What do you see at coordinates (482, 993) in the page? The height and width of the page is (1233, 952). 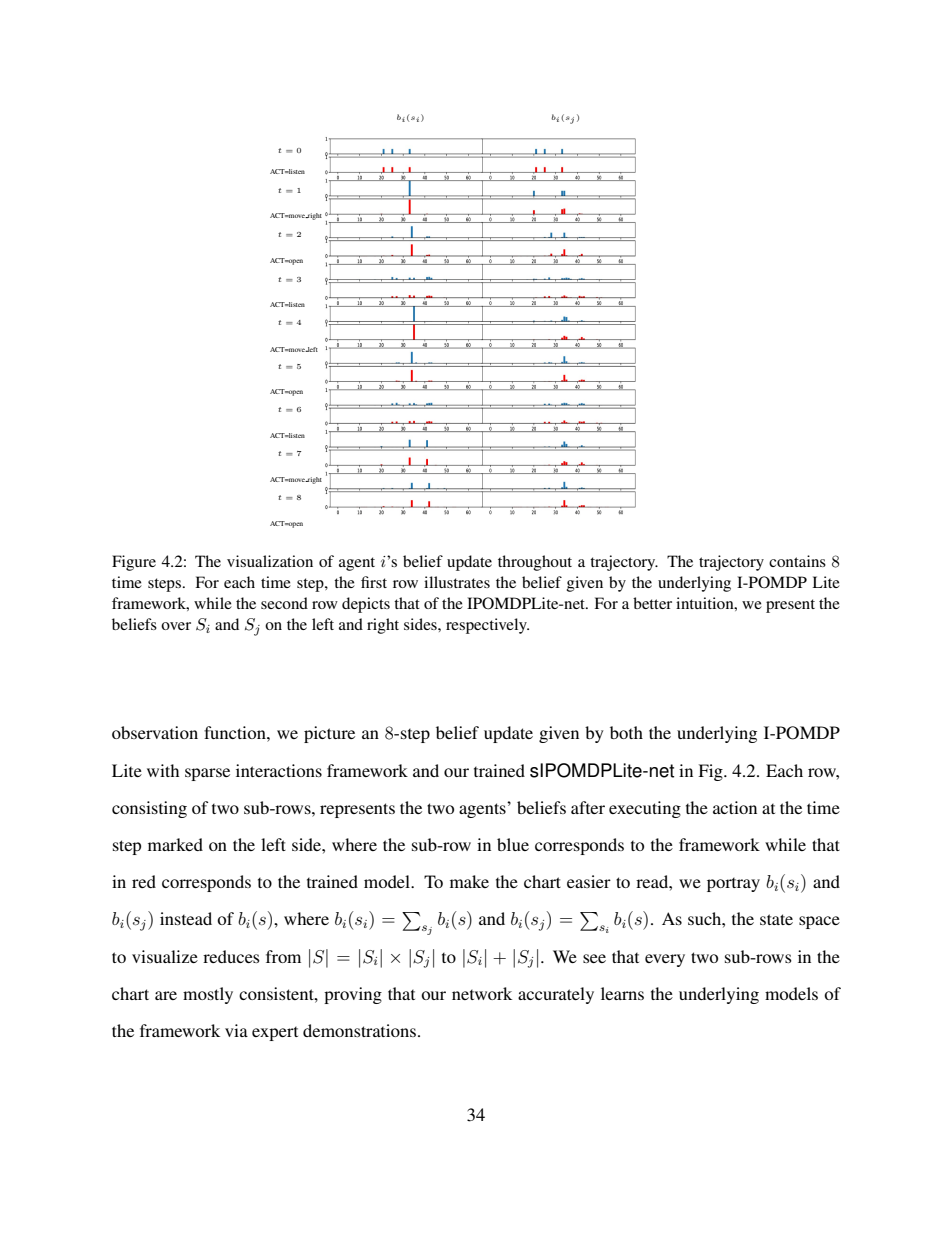 I see `network` at bounding box center [482, 993].
